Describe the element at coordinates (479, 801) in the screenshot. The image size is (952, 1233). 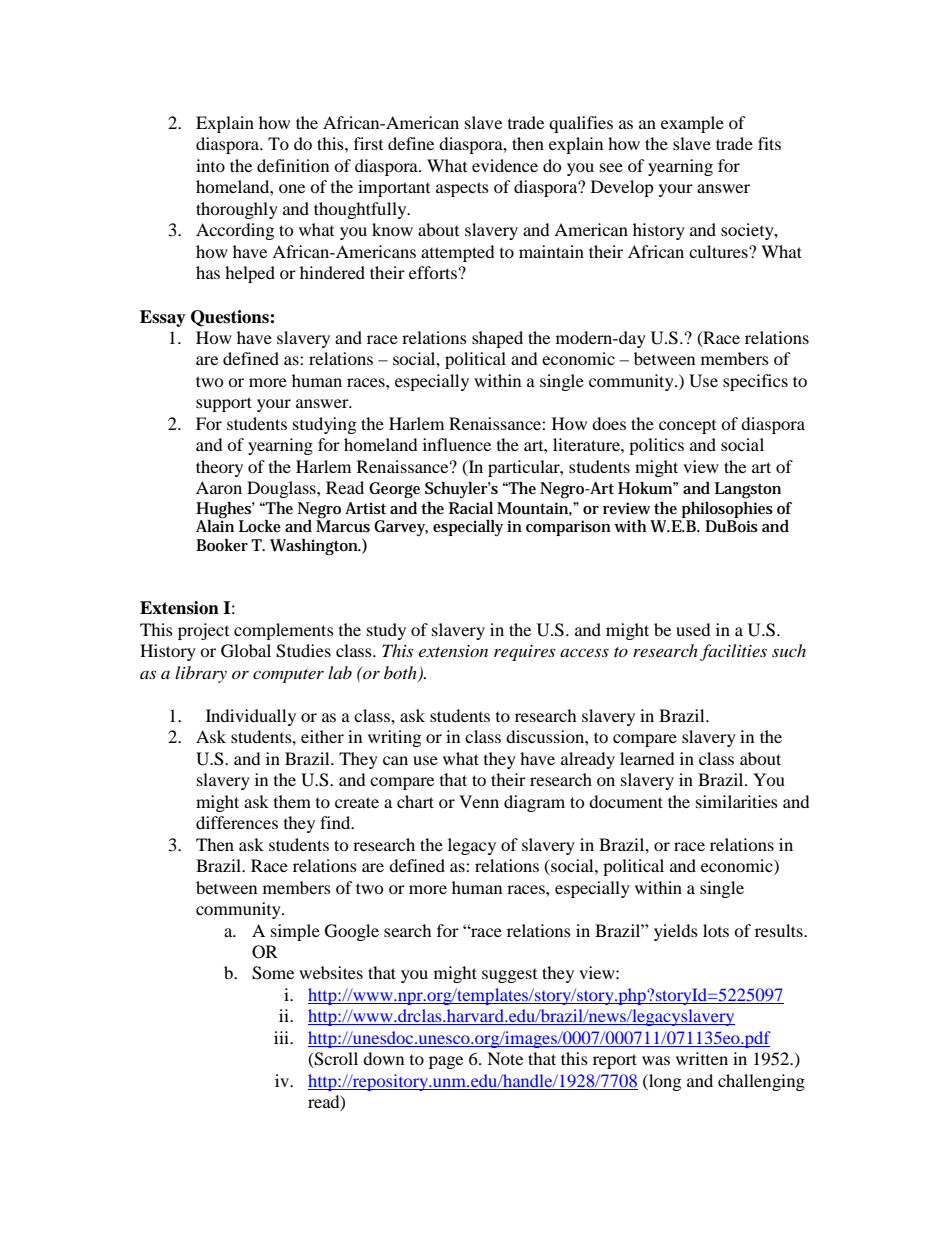
I see `Venn` at that location.
